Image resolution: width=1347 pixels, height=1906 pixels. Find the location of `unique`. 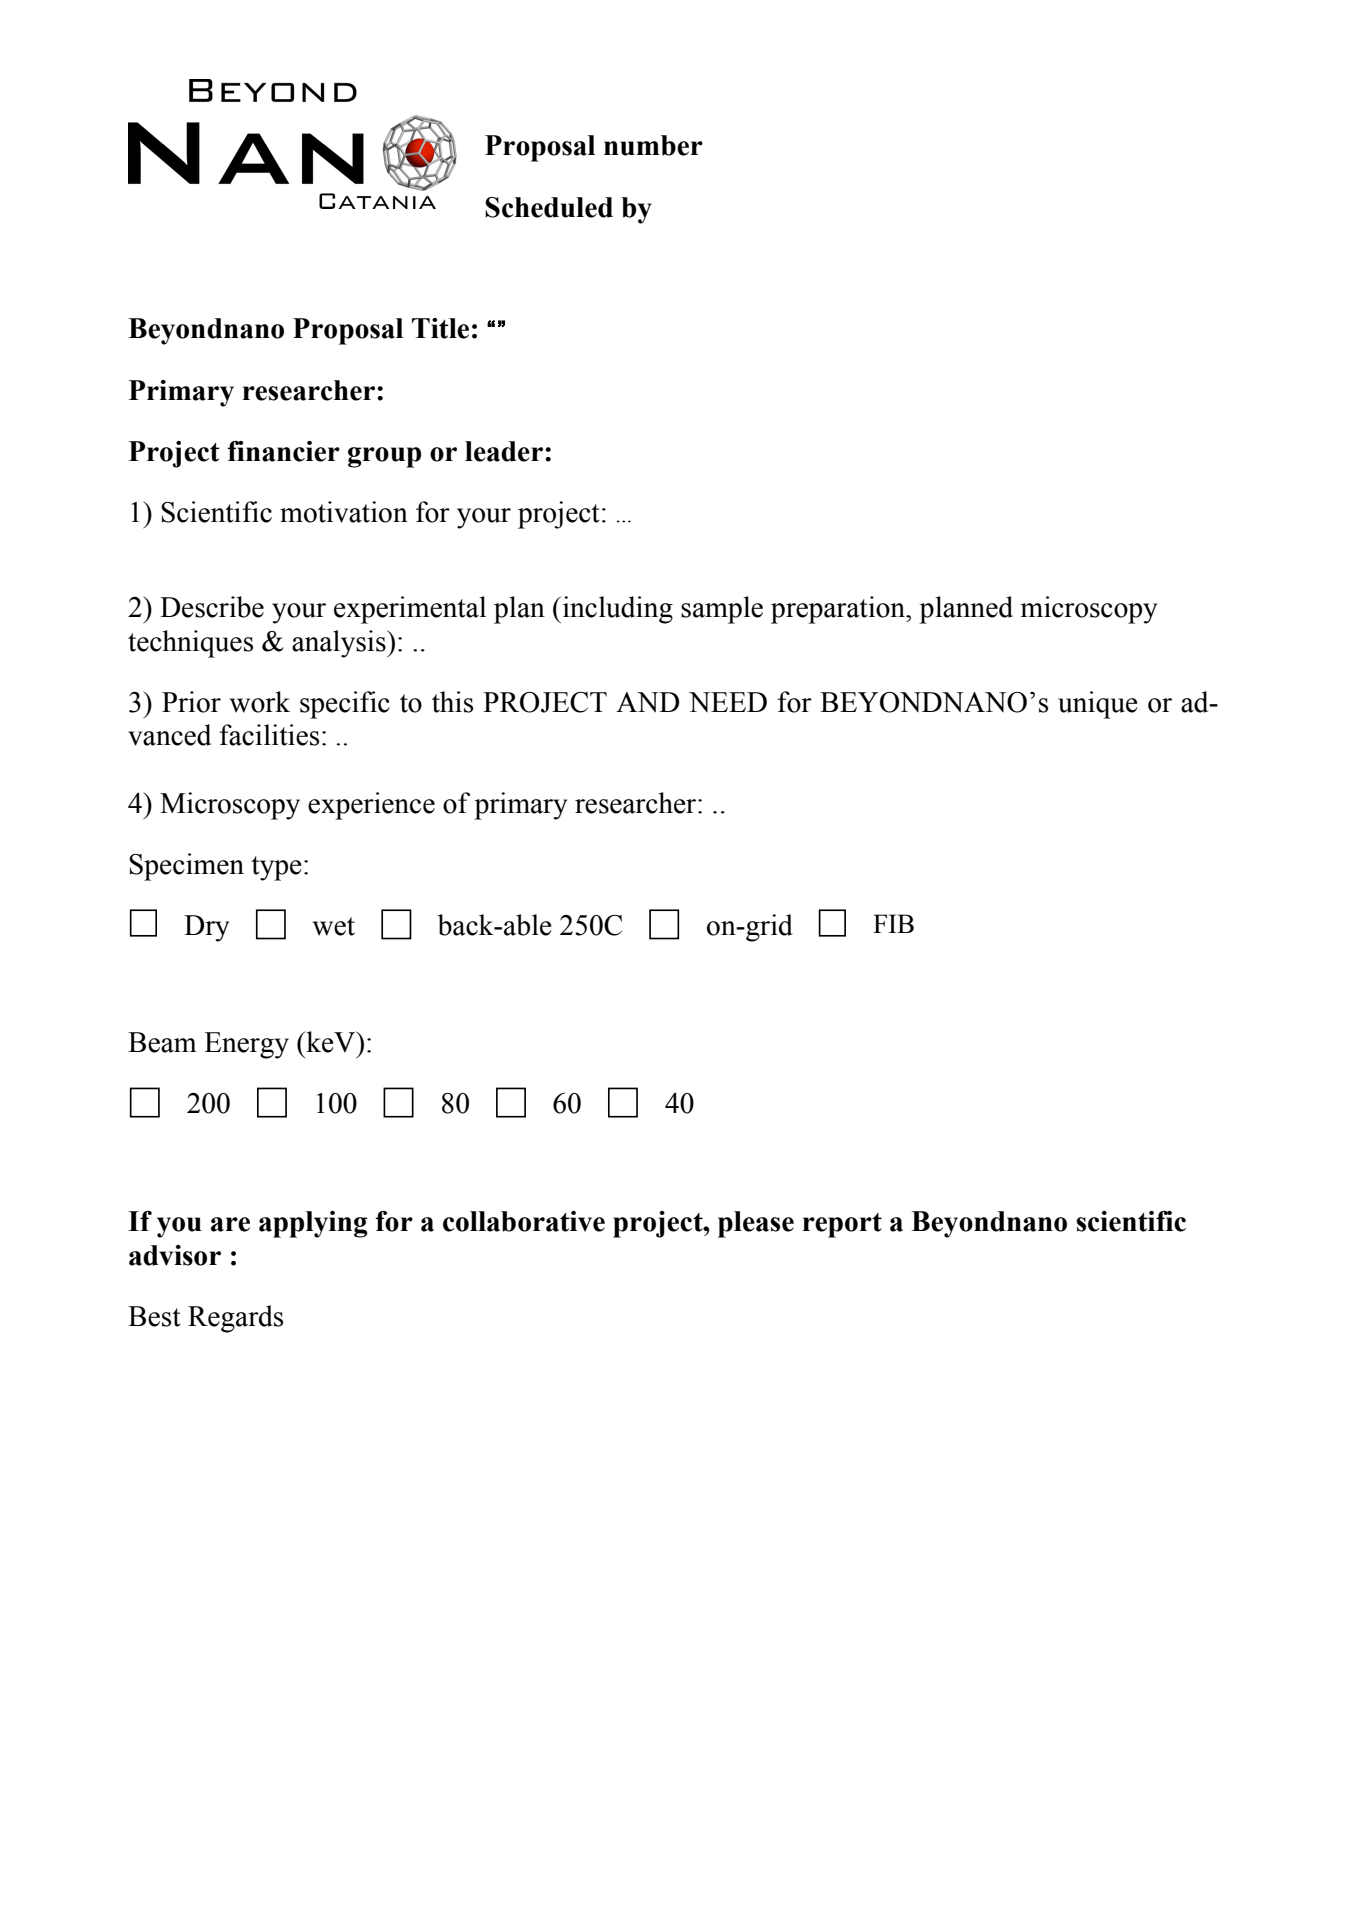

unique is located at coordinates (1098, 705).
